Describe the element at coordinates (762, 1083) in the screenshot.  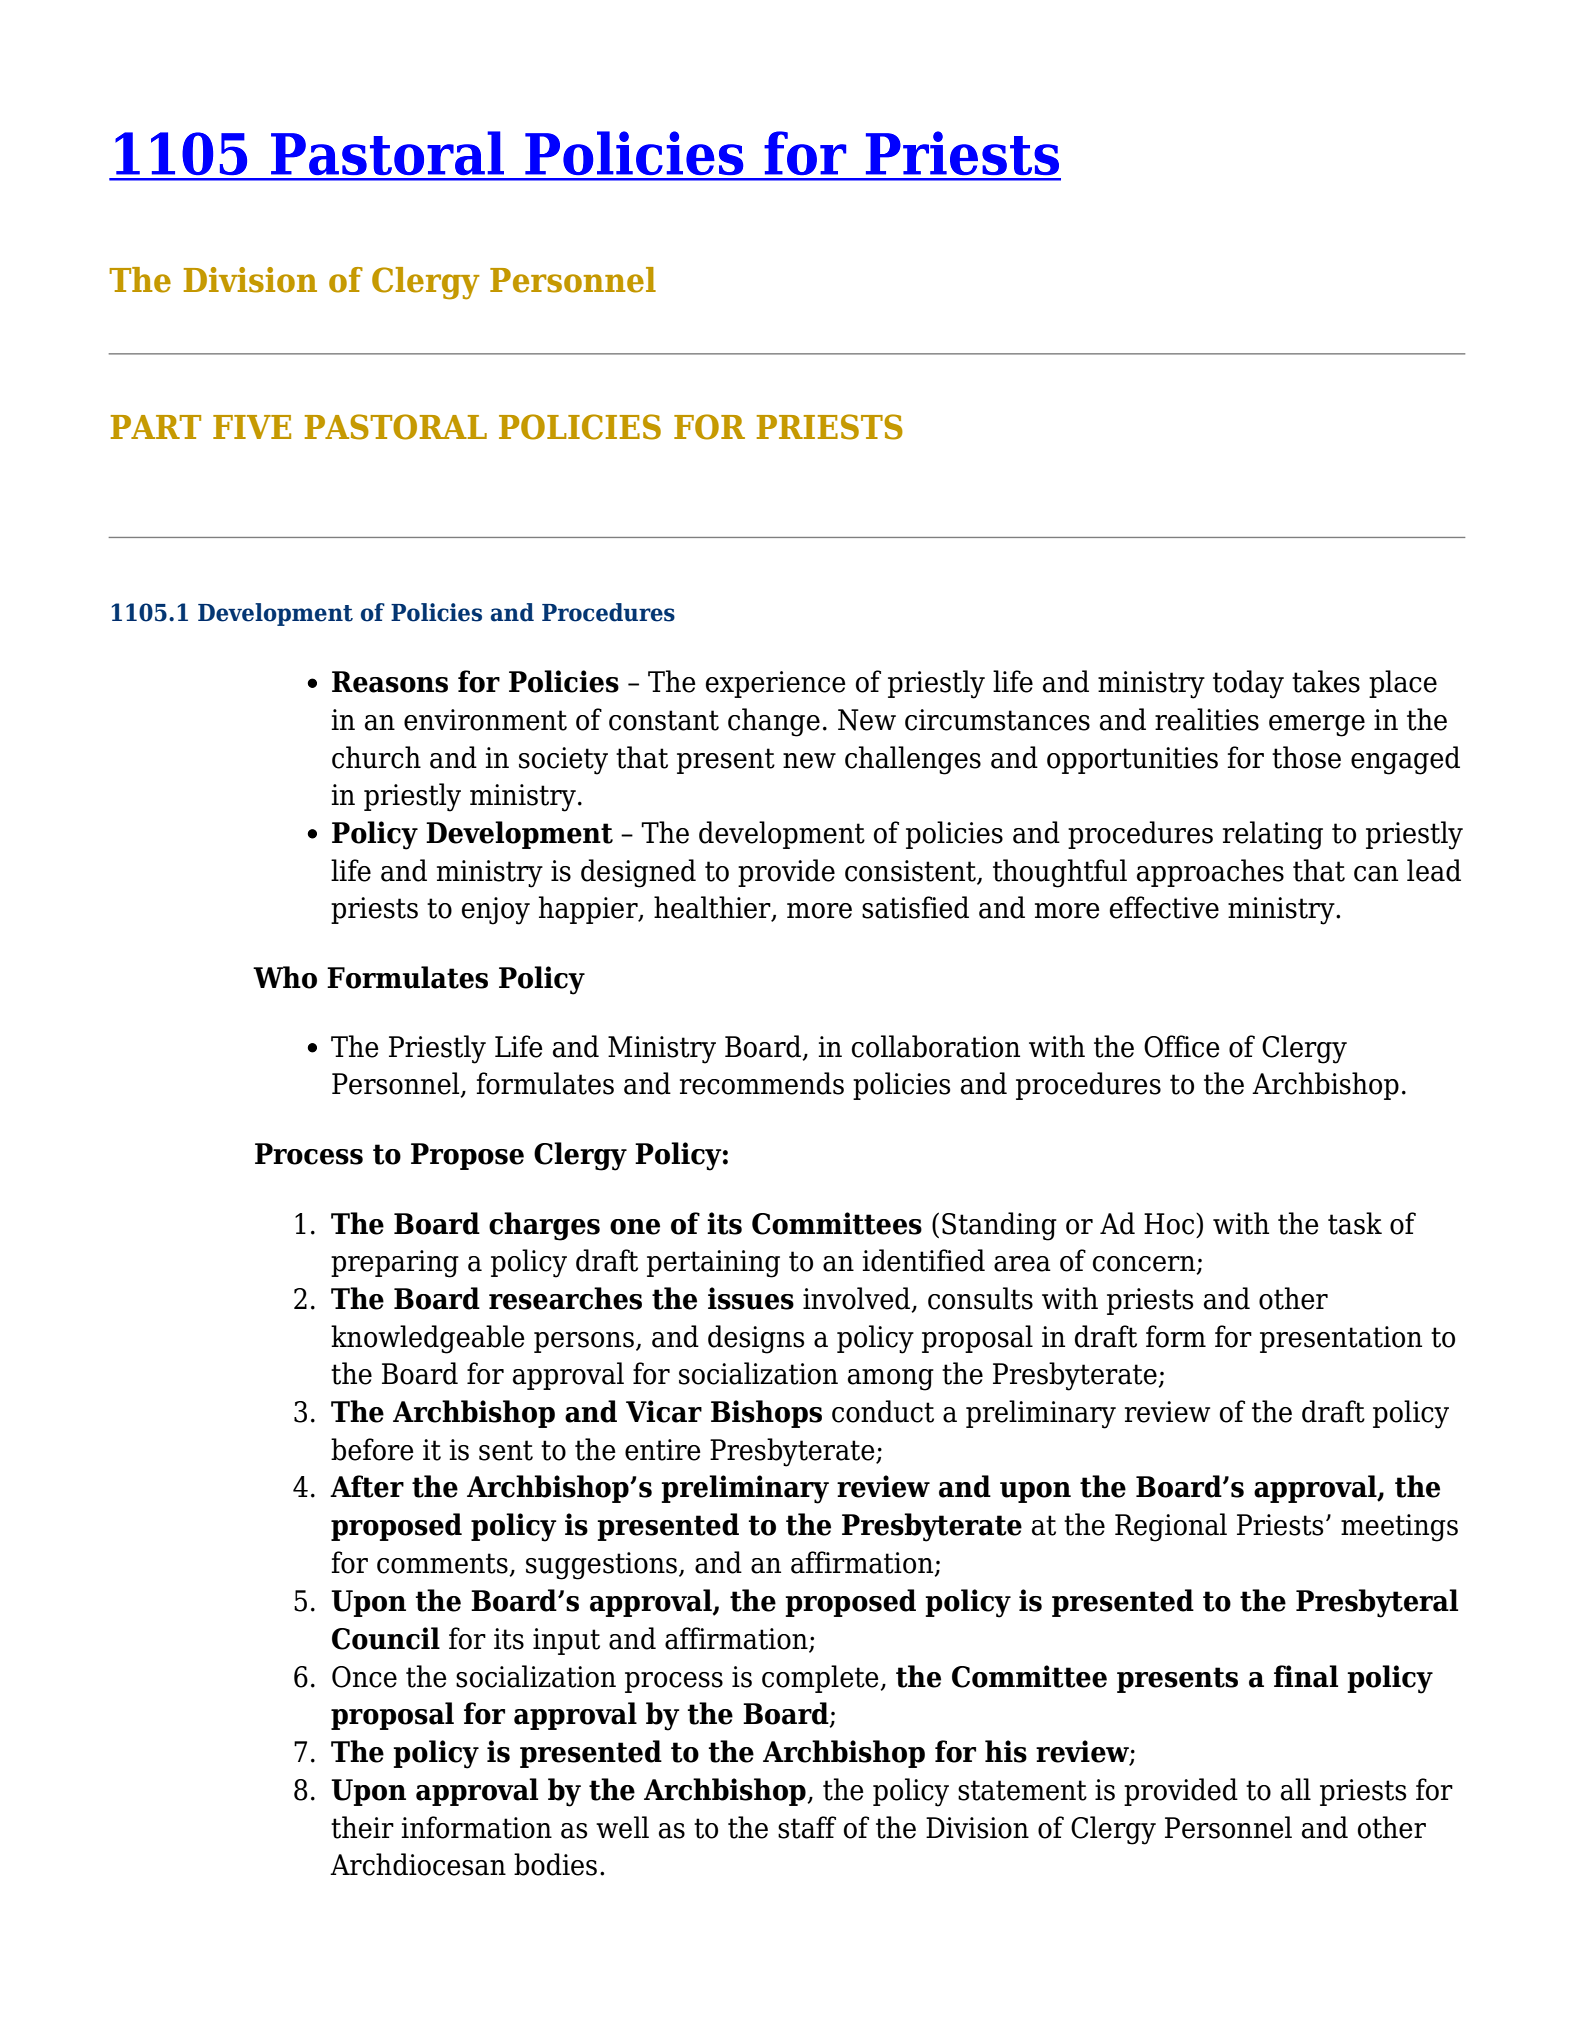
I see `recommends` at that location.
